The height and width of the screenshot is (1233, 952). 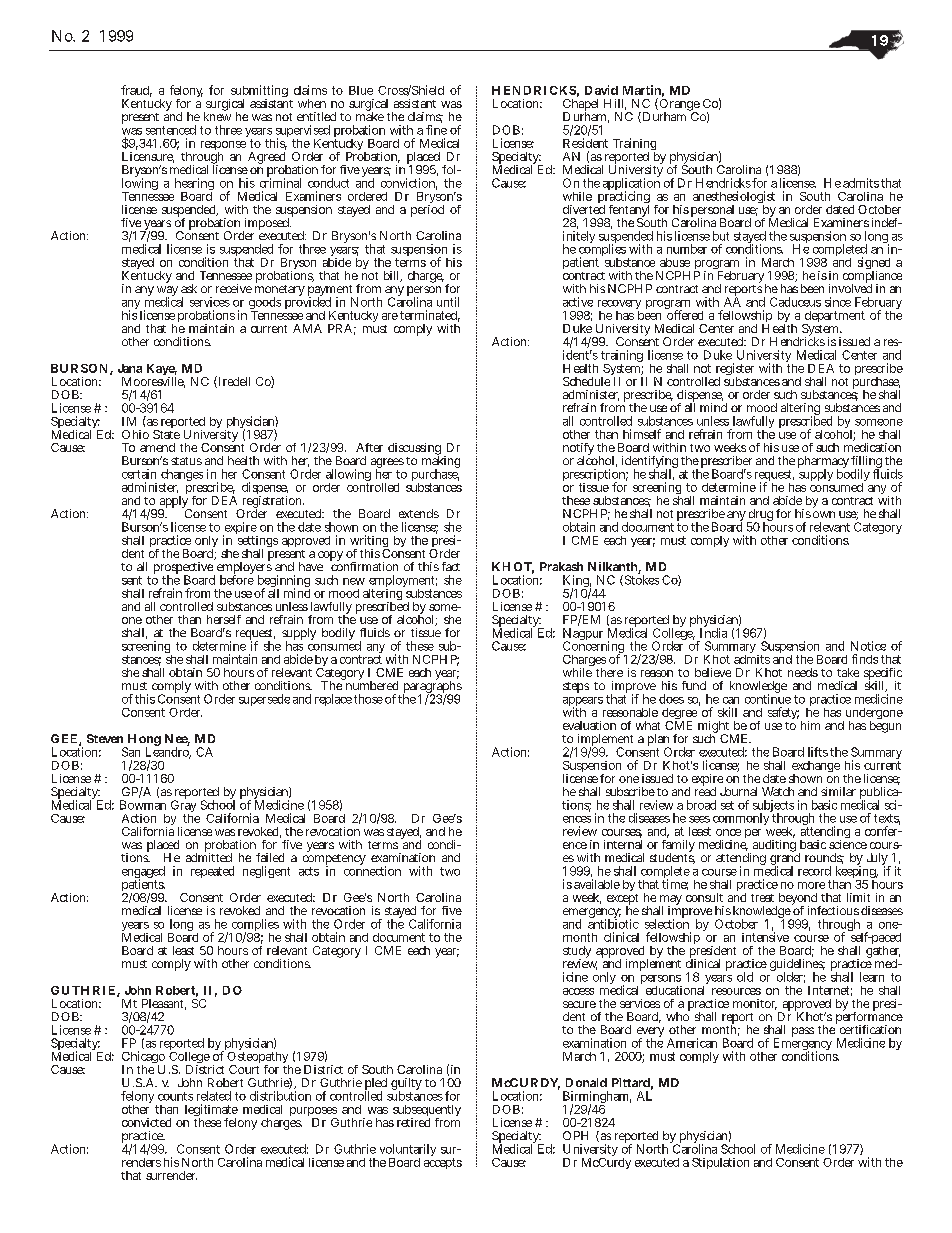 I want to click on legitimate, so click(x=211, y=1111).
